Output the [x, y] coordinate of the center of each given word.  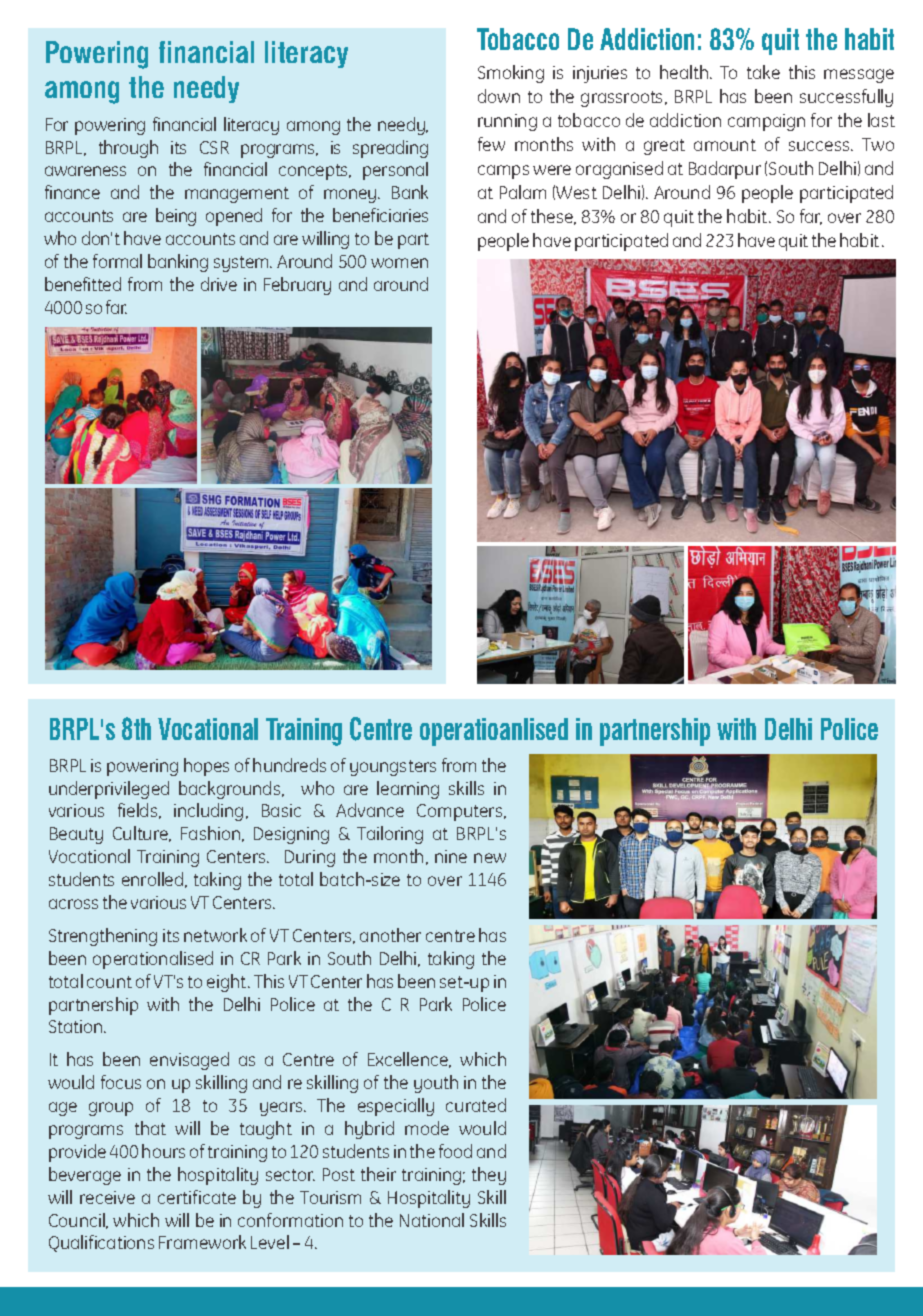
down [499, 96]
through [128, 149]
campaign [766, 122]
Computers [461, 812]
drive [219, 284]
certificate [197, 1197]
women [399, 263]
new [490, 858]
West [576, 192]
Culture [141, 834]
